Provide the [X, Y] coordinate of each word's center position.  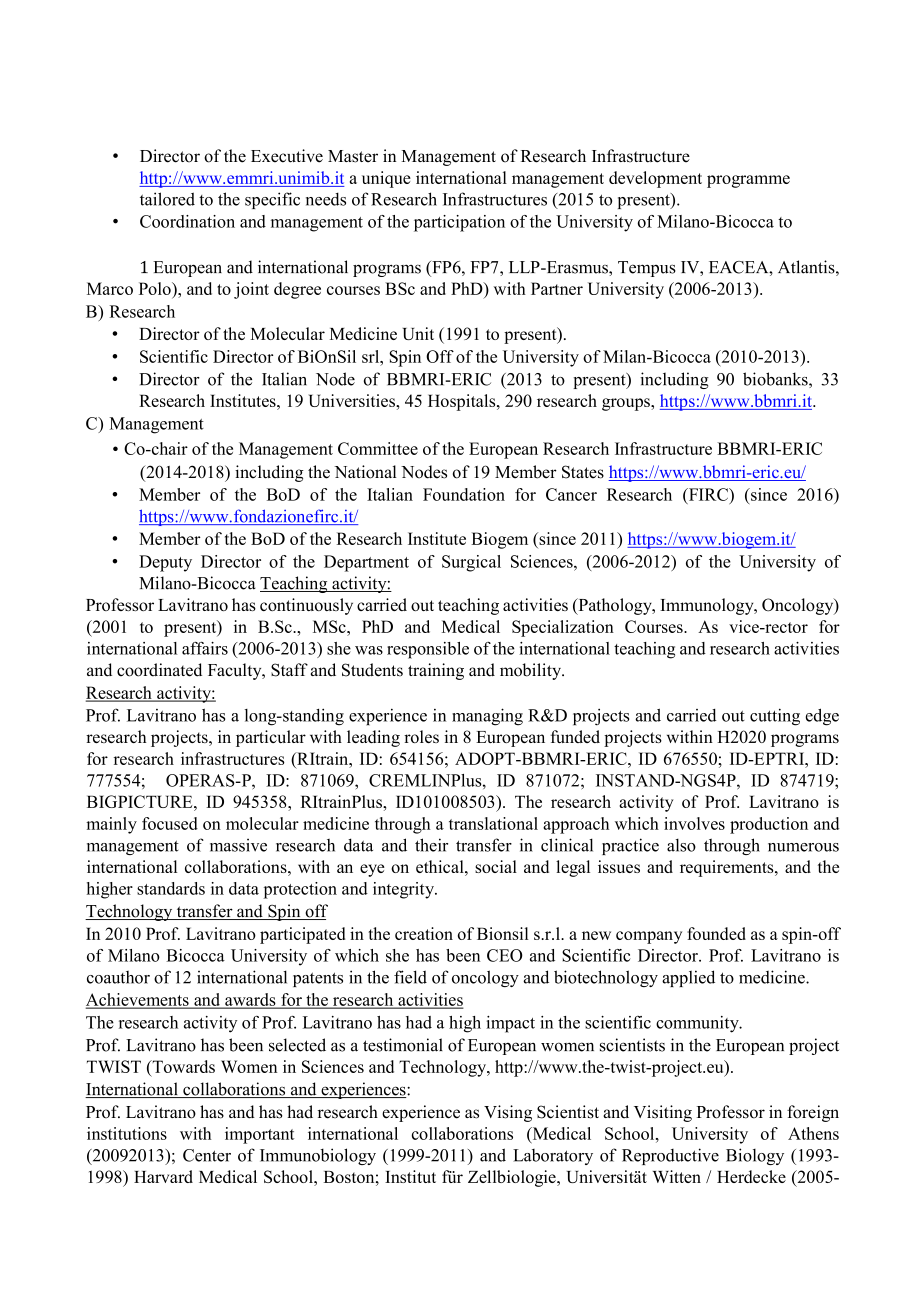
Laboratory [553, 1157]
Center [207, 1155]
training [436, 671]
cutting [775, 717]
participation [459, 223]
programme [748, 181]
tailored [167, 199]
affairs [205, 648]
